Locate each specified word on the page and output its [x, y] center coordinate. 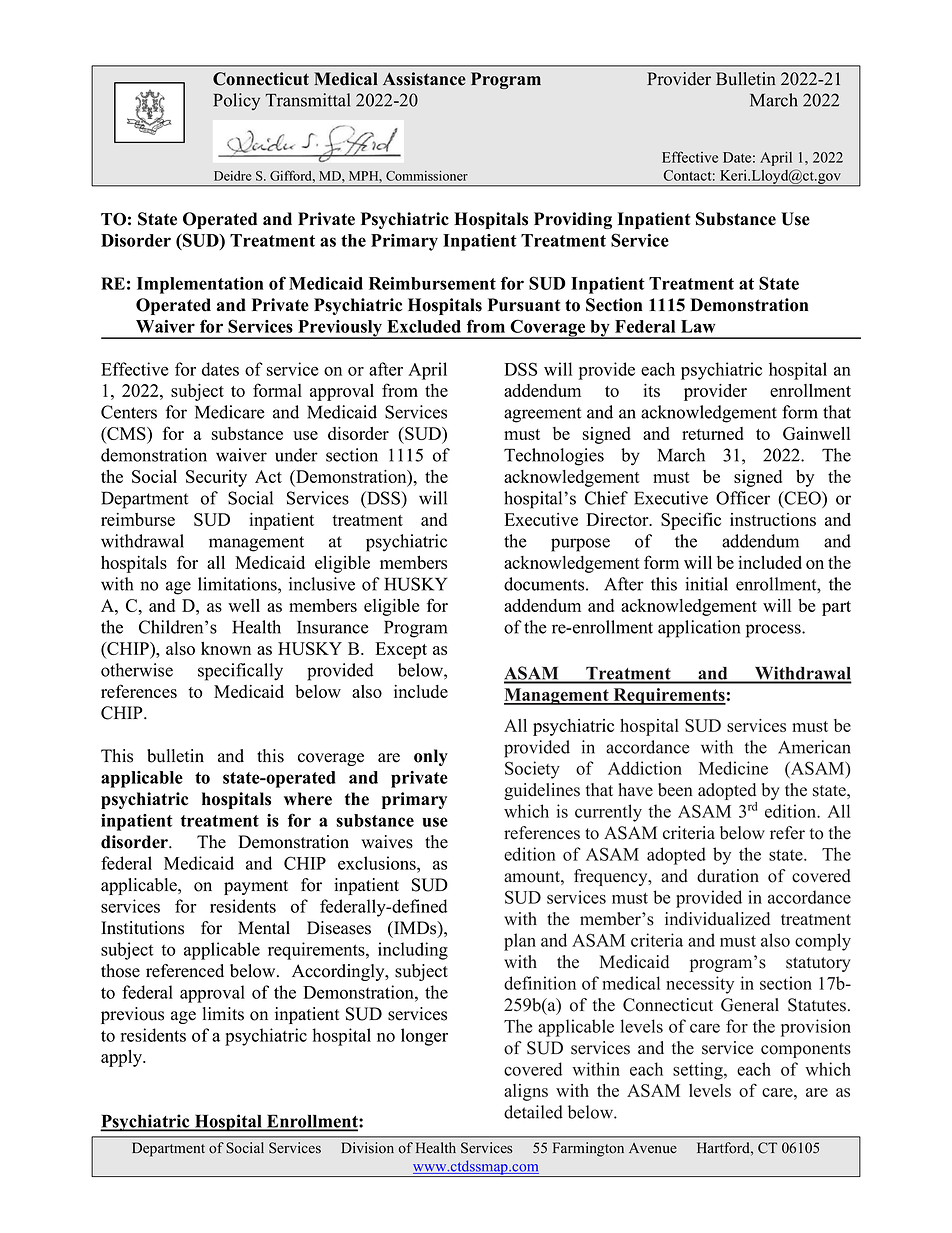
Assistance [424, 79]
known [226, 648]
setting [699, 1071]
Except [401, 650]
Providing [573, 220]
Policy [236, 101]
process [774, 631]
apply [123, 1058]
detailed [533, 1112]
